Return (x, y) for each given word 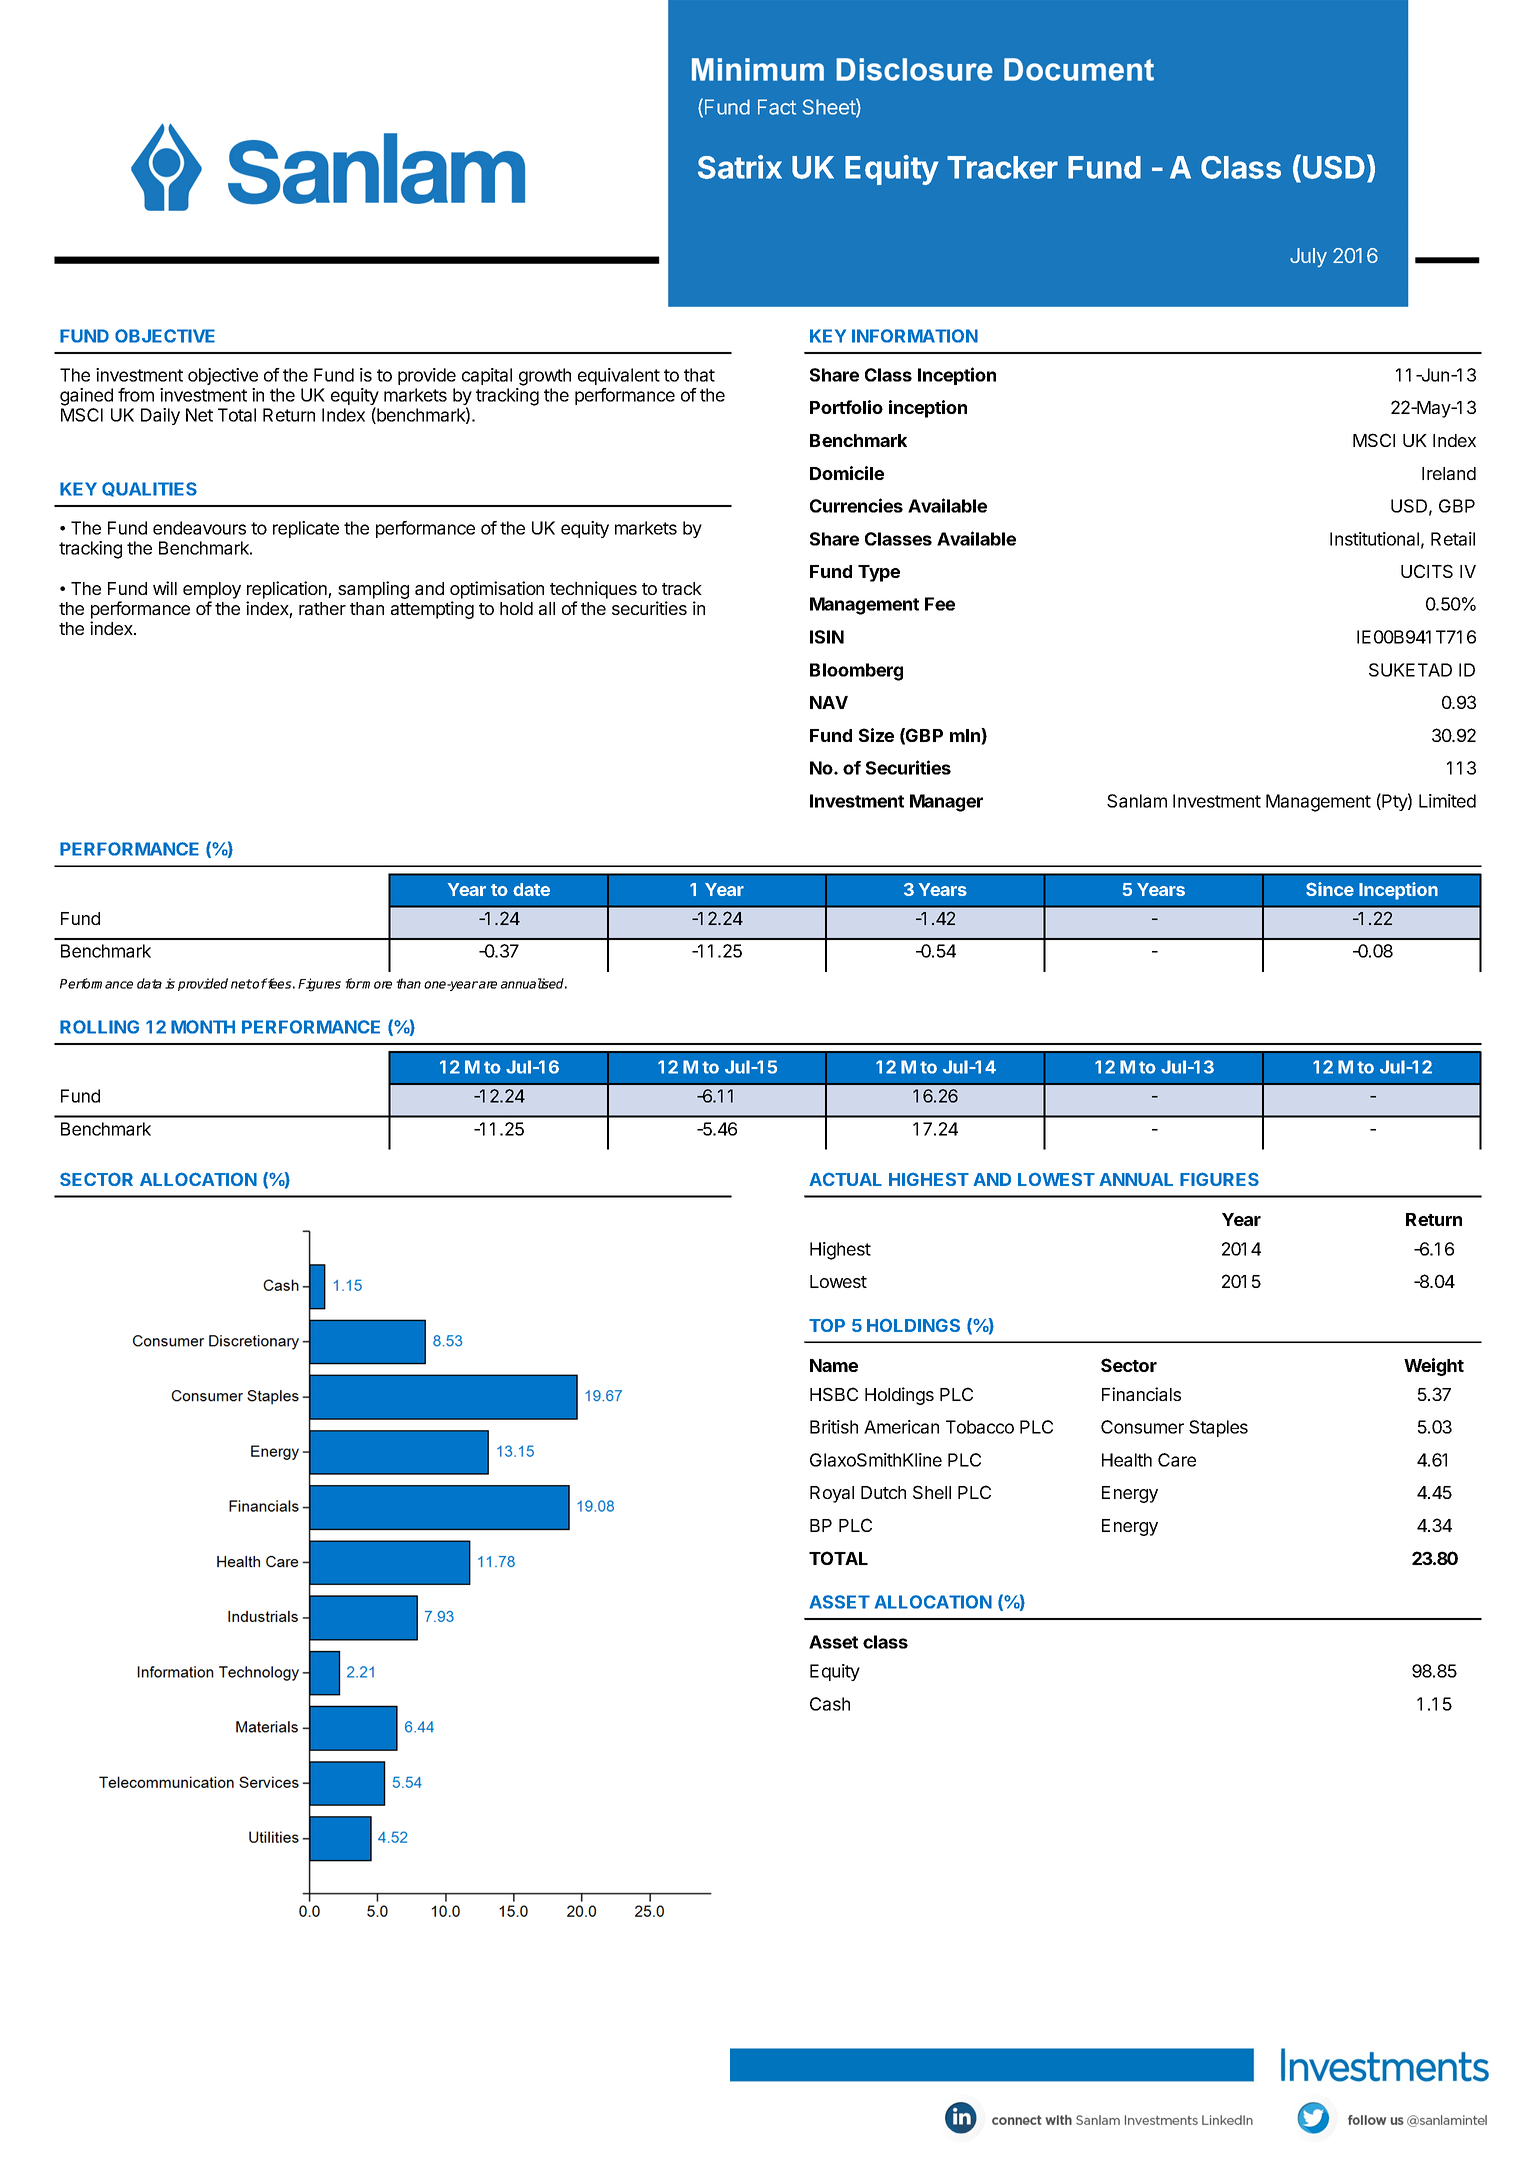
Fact (777, 107)
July (1308, 257)
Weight (1434, 1367)
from (136, 395)
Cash (830, 1704)
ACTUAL (845, 1179)
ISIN (827, 637)
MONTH (203, 1027)
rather (322, 608)
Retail (1453, 539)
